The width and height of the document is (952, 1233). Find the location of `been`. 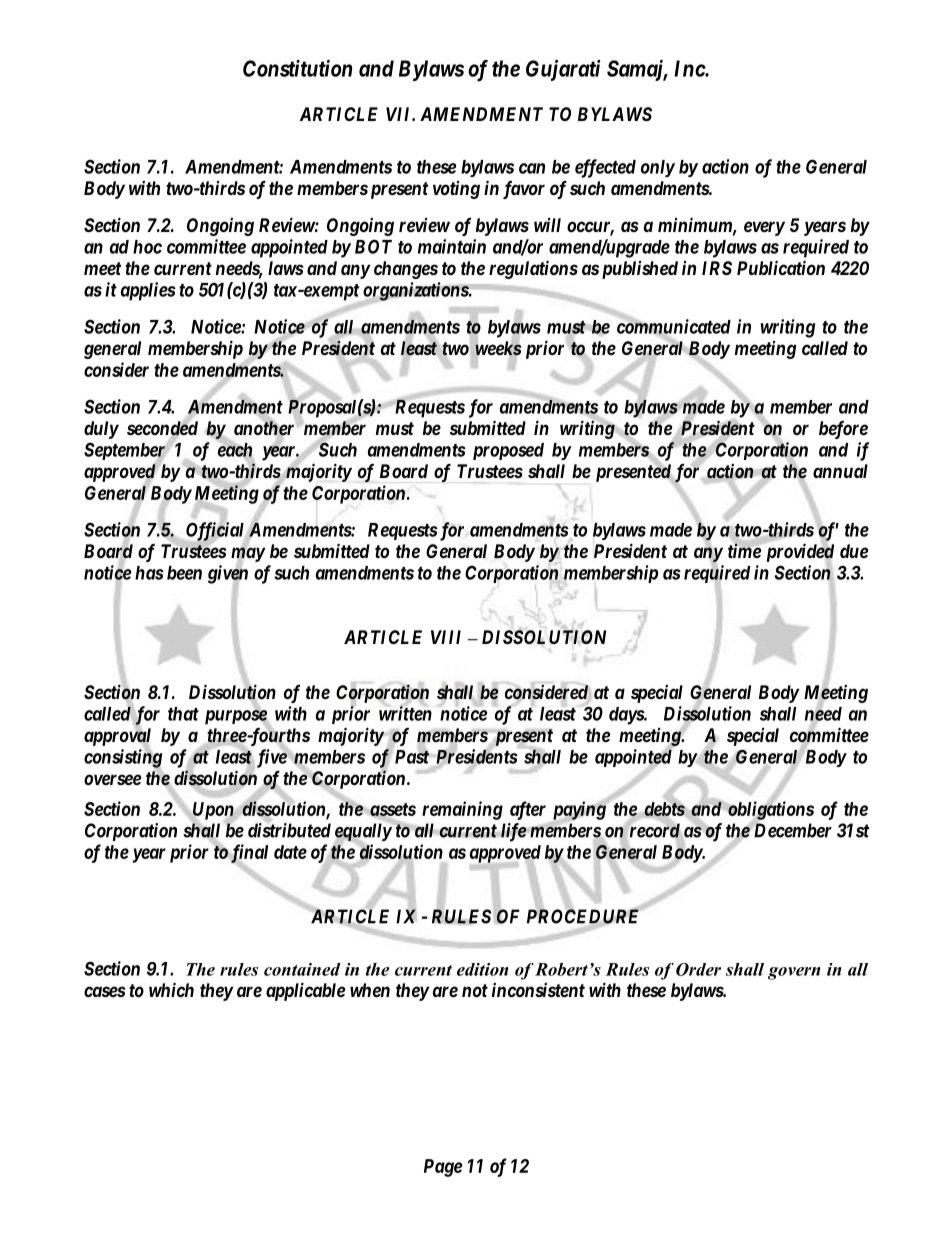

been is located at coordinates (184, 573).
